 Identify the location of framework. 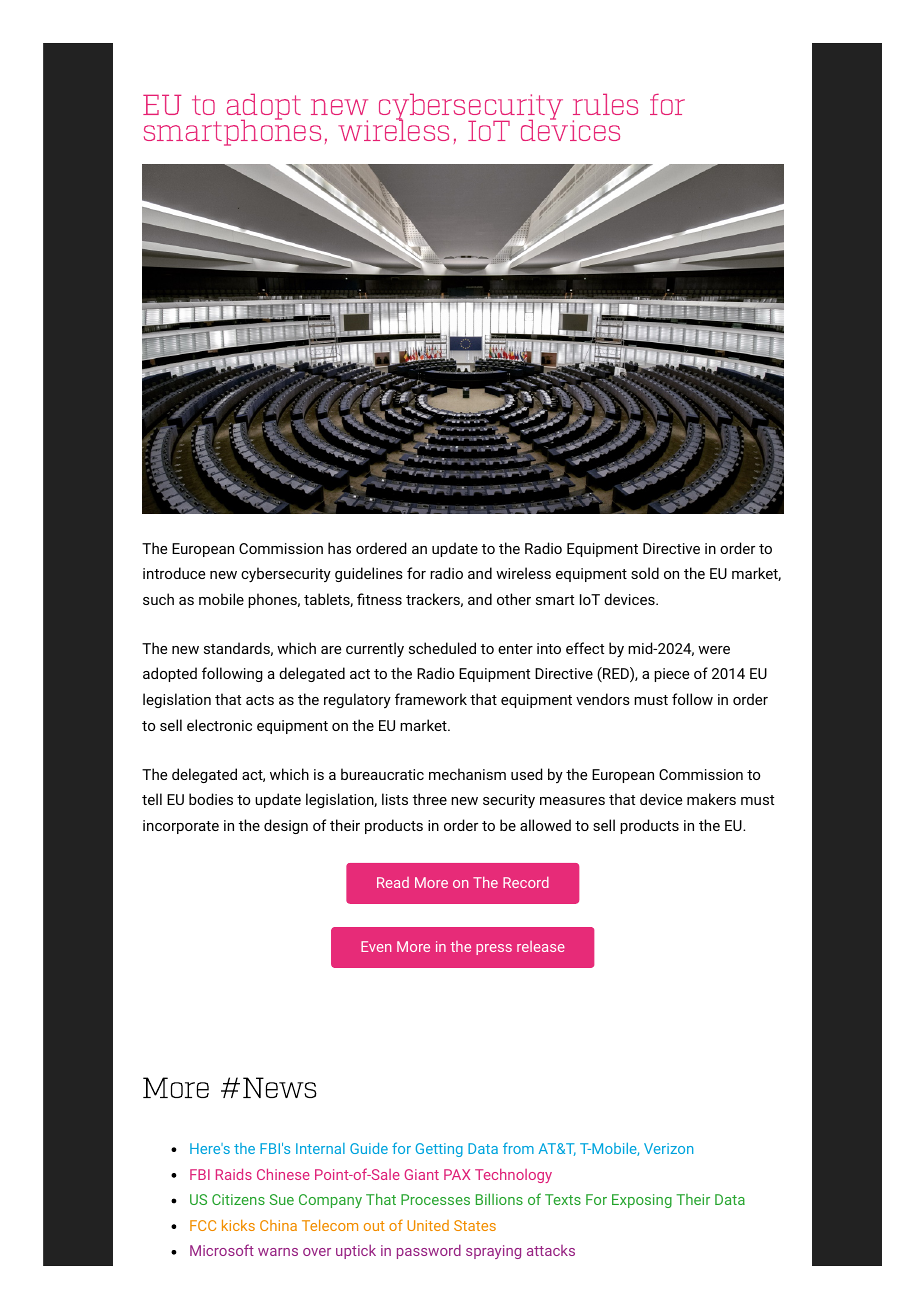
(431, 699).
